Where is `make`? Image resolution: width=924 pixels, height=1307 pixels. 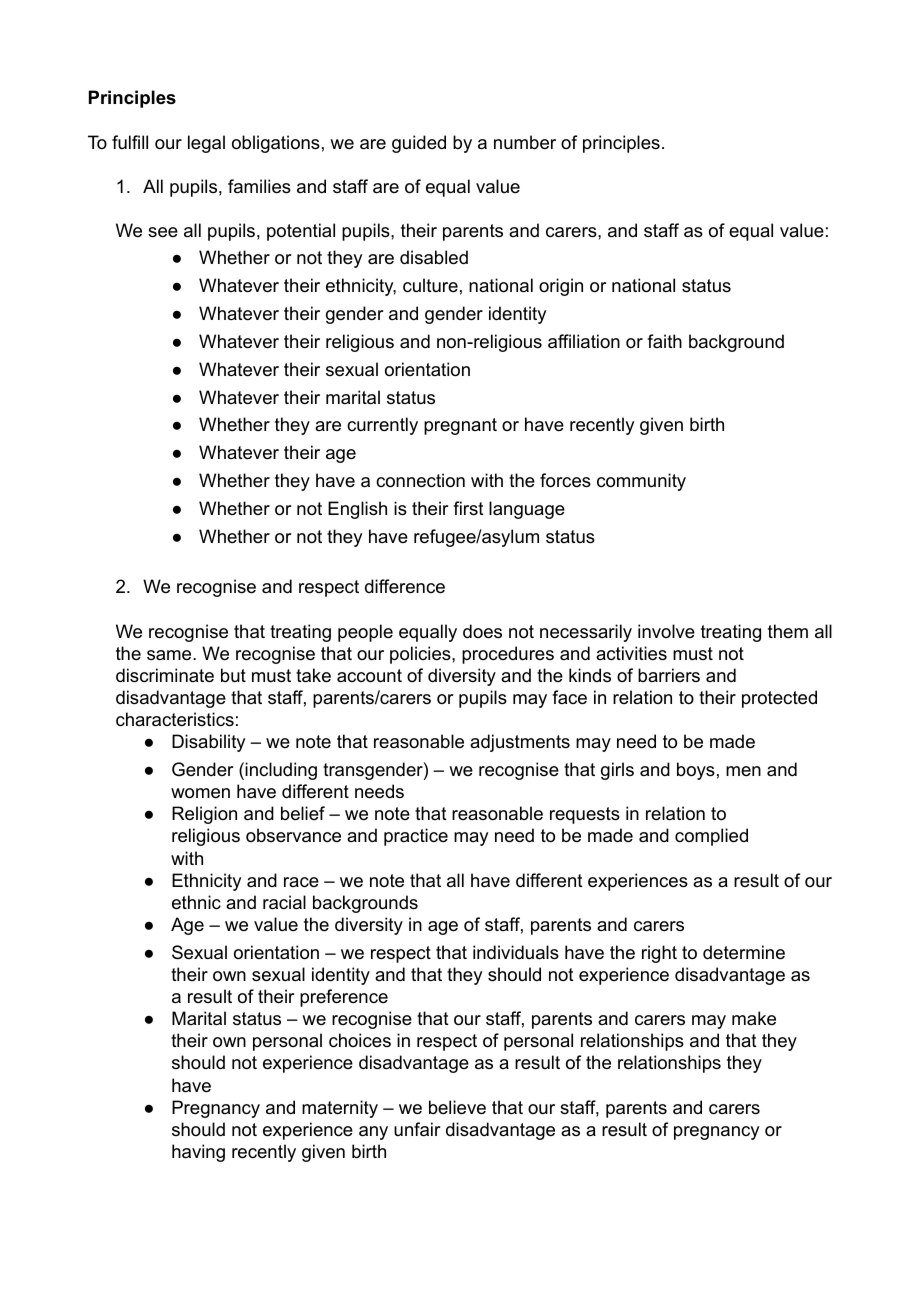
make is located at coordinates (754, 1018).
